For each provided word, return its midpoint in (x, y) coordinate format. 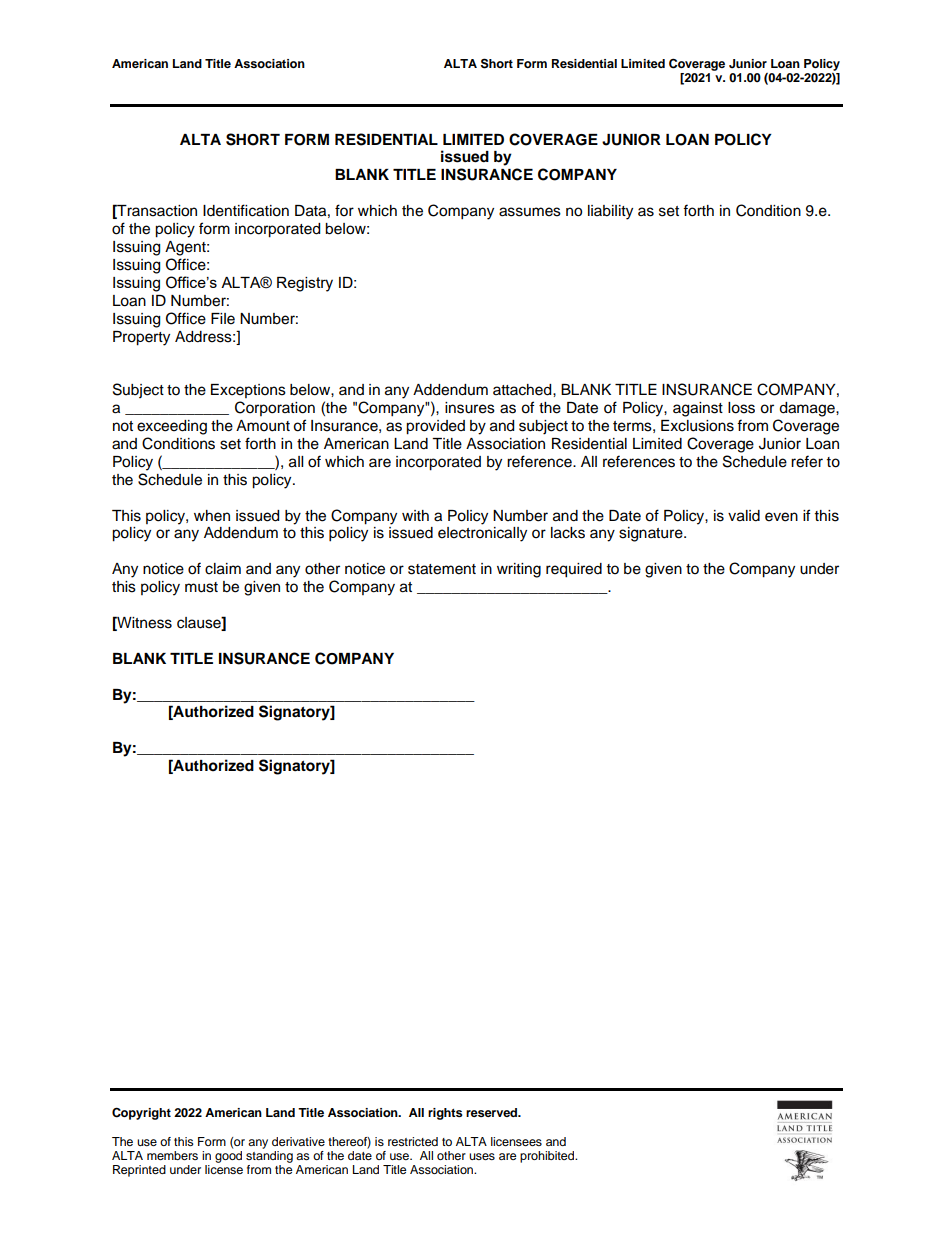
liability (610, 212)
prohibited (548, 1157)
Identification (246, 210)
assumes (530, 212)
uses (482, 1156)
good (228, 1157)
